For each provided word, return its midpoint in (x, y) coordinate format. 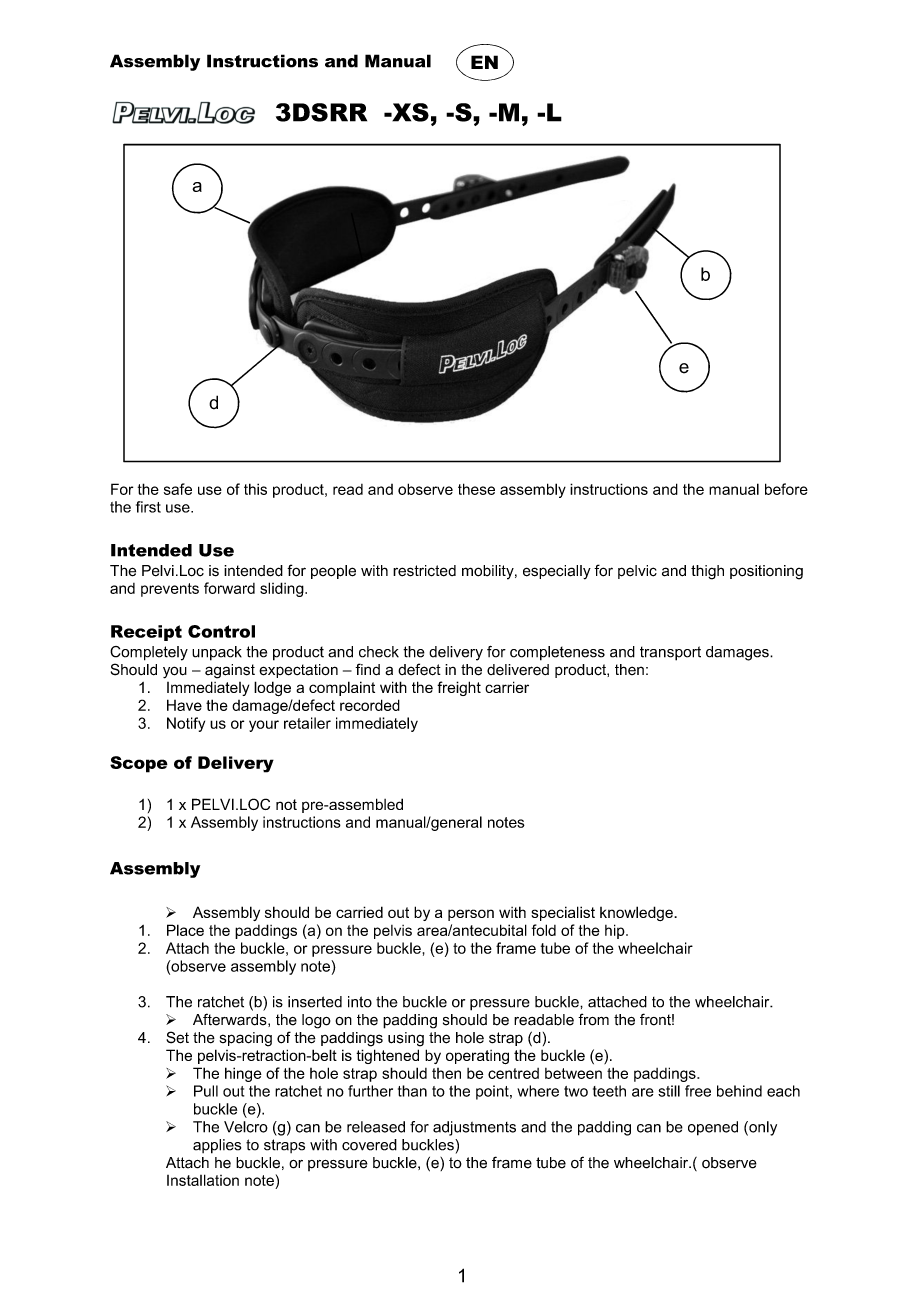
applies (217, 1146)
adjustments (474, 1128)
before (786, 489)
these (476, 489)
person (471, 915)
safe (178, 489)
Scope (139, 764)
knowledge (637, 913)
